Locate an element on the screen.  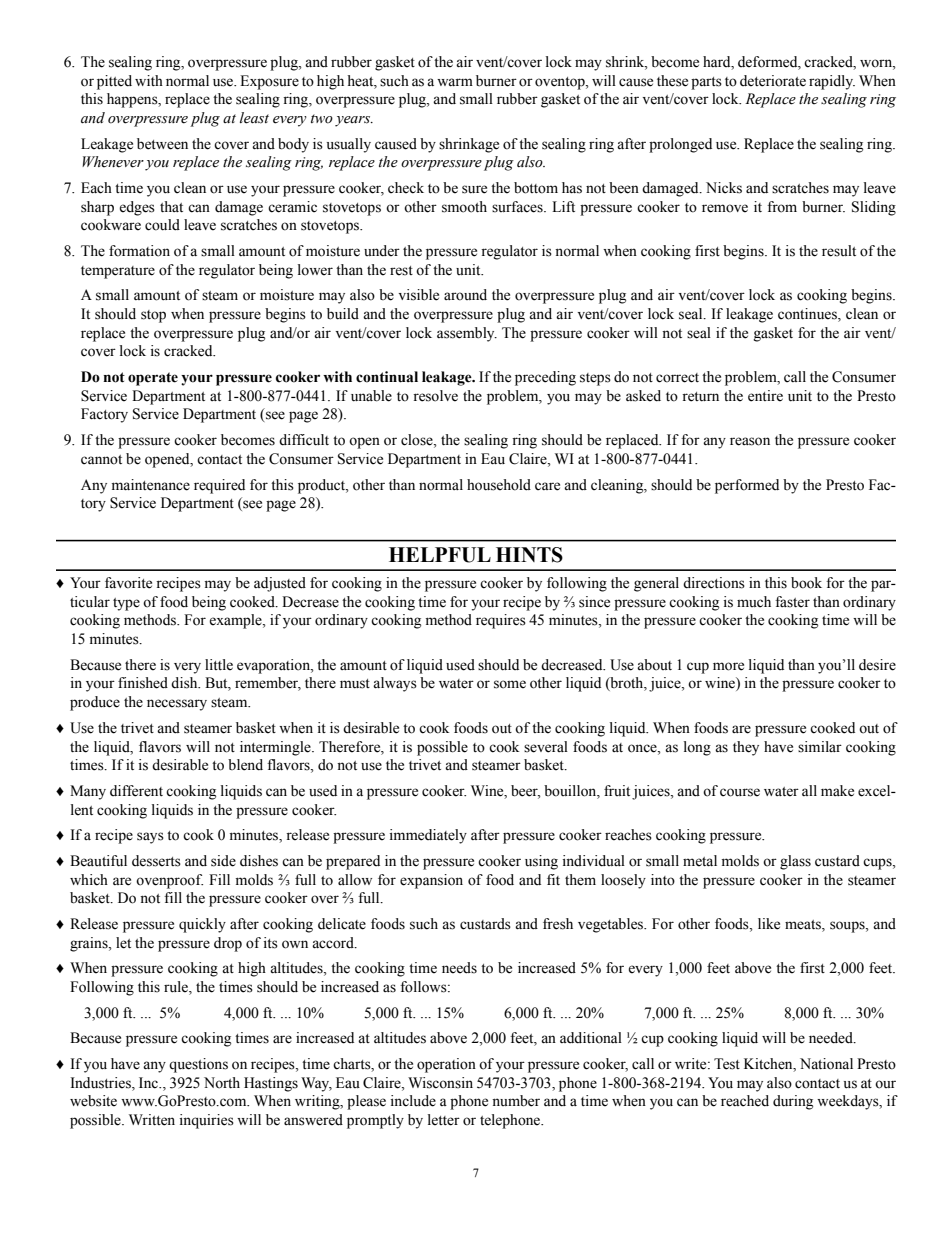
deteriorate is located at coordinates (773, 81).
